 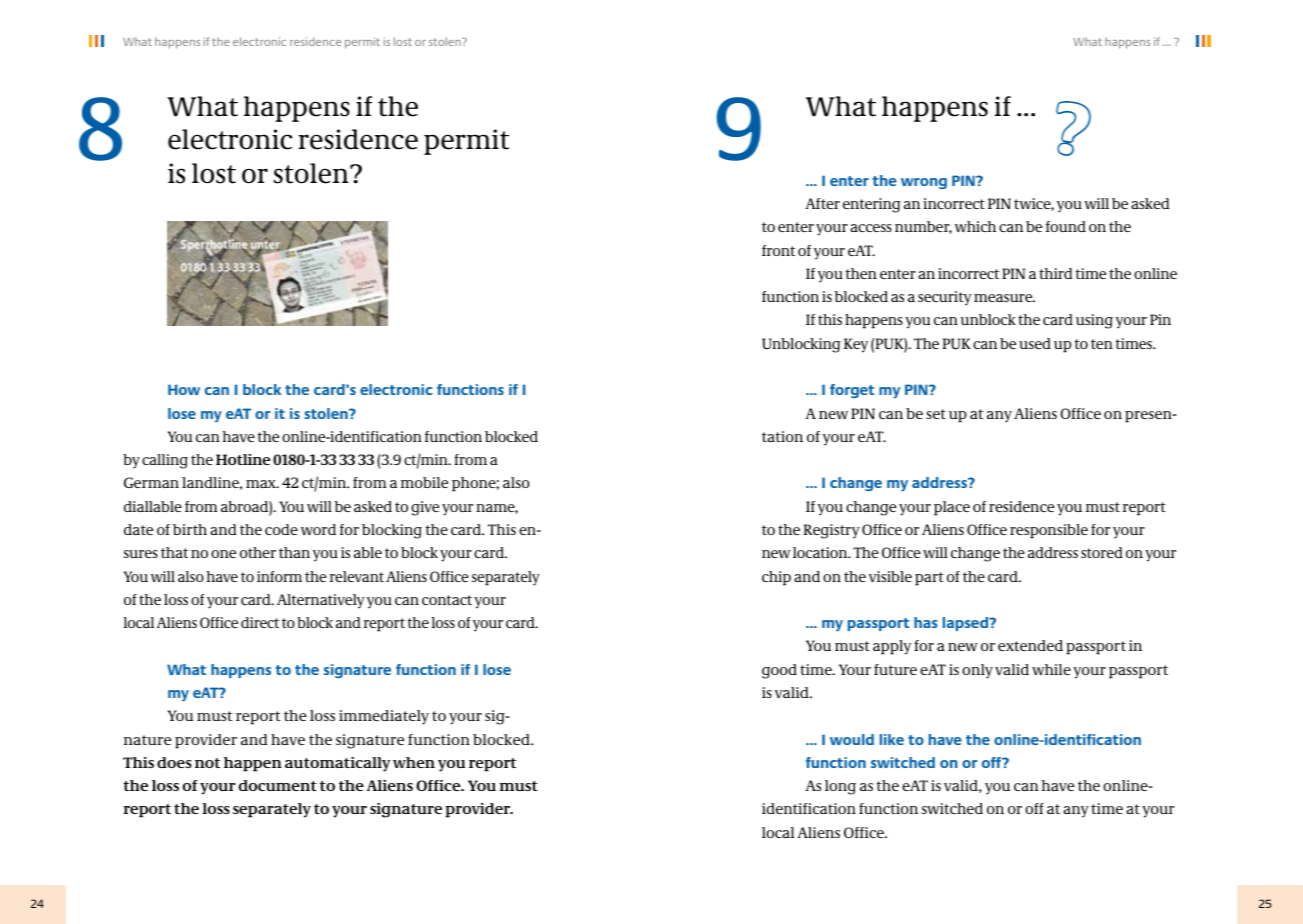 I want to click on used, so click(x=1035, y=343).
